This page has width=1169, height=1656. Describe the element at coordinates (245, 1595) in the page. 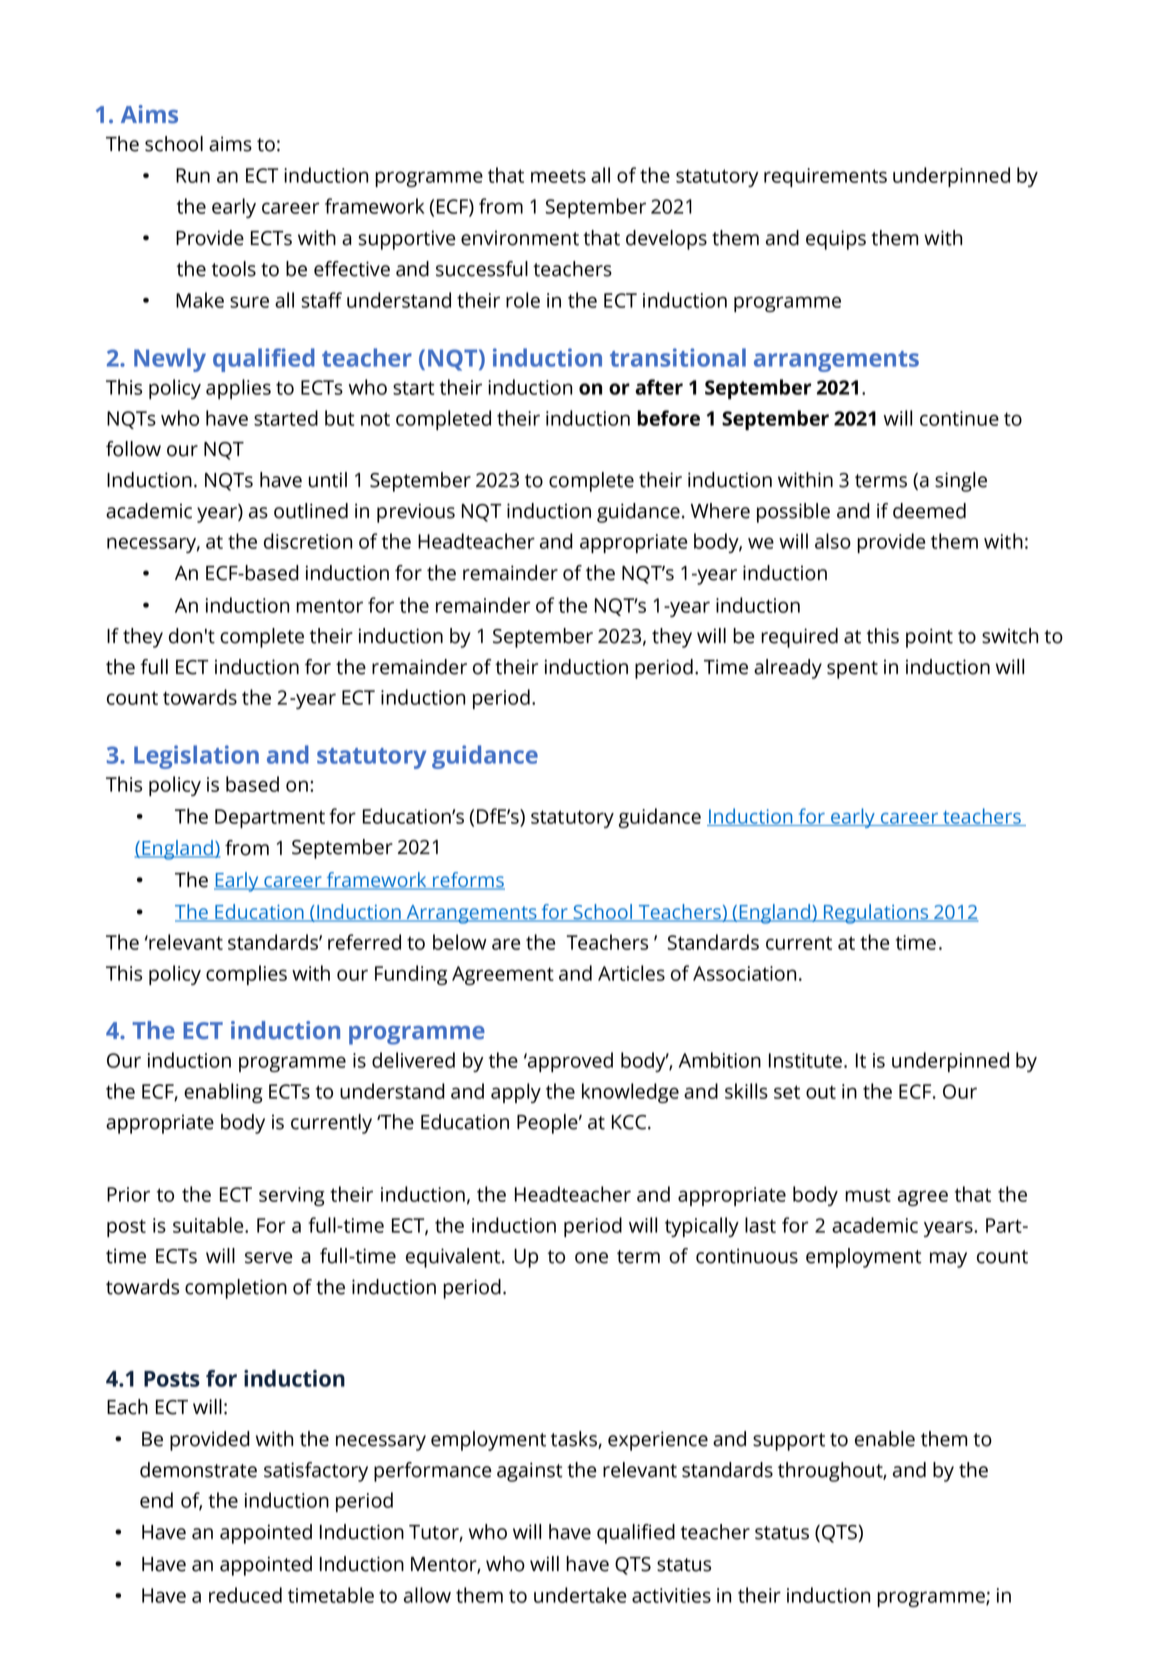

I see `reduced` at that location.
